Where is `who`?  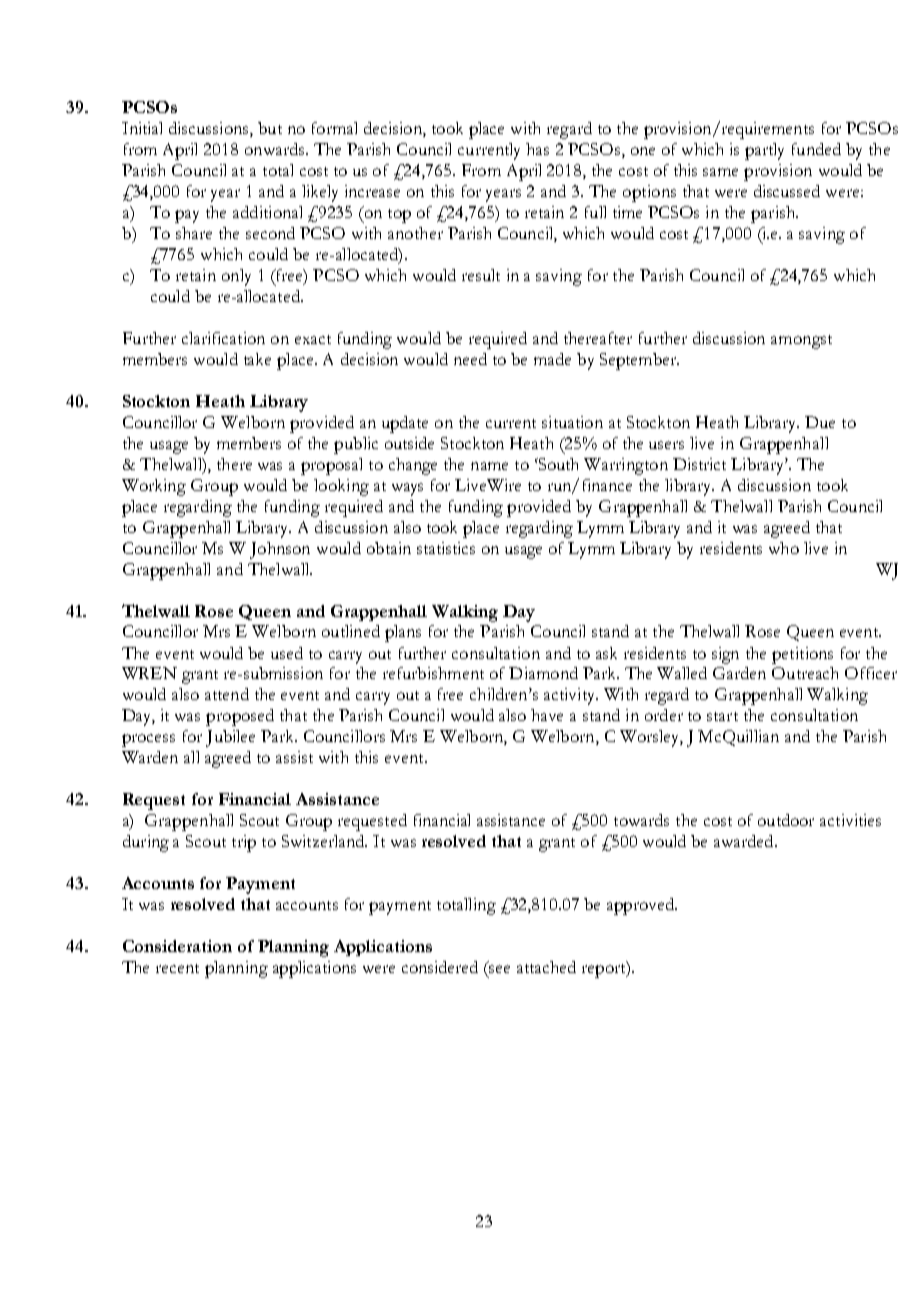 who is located at coordinates (784, 548).
